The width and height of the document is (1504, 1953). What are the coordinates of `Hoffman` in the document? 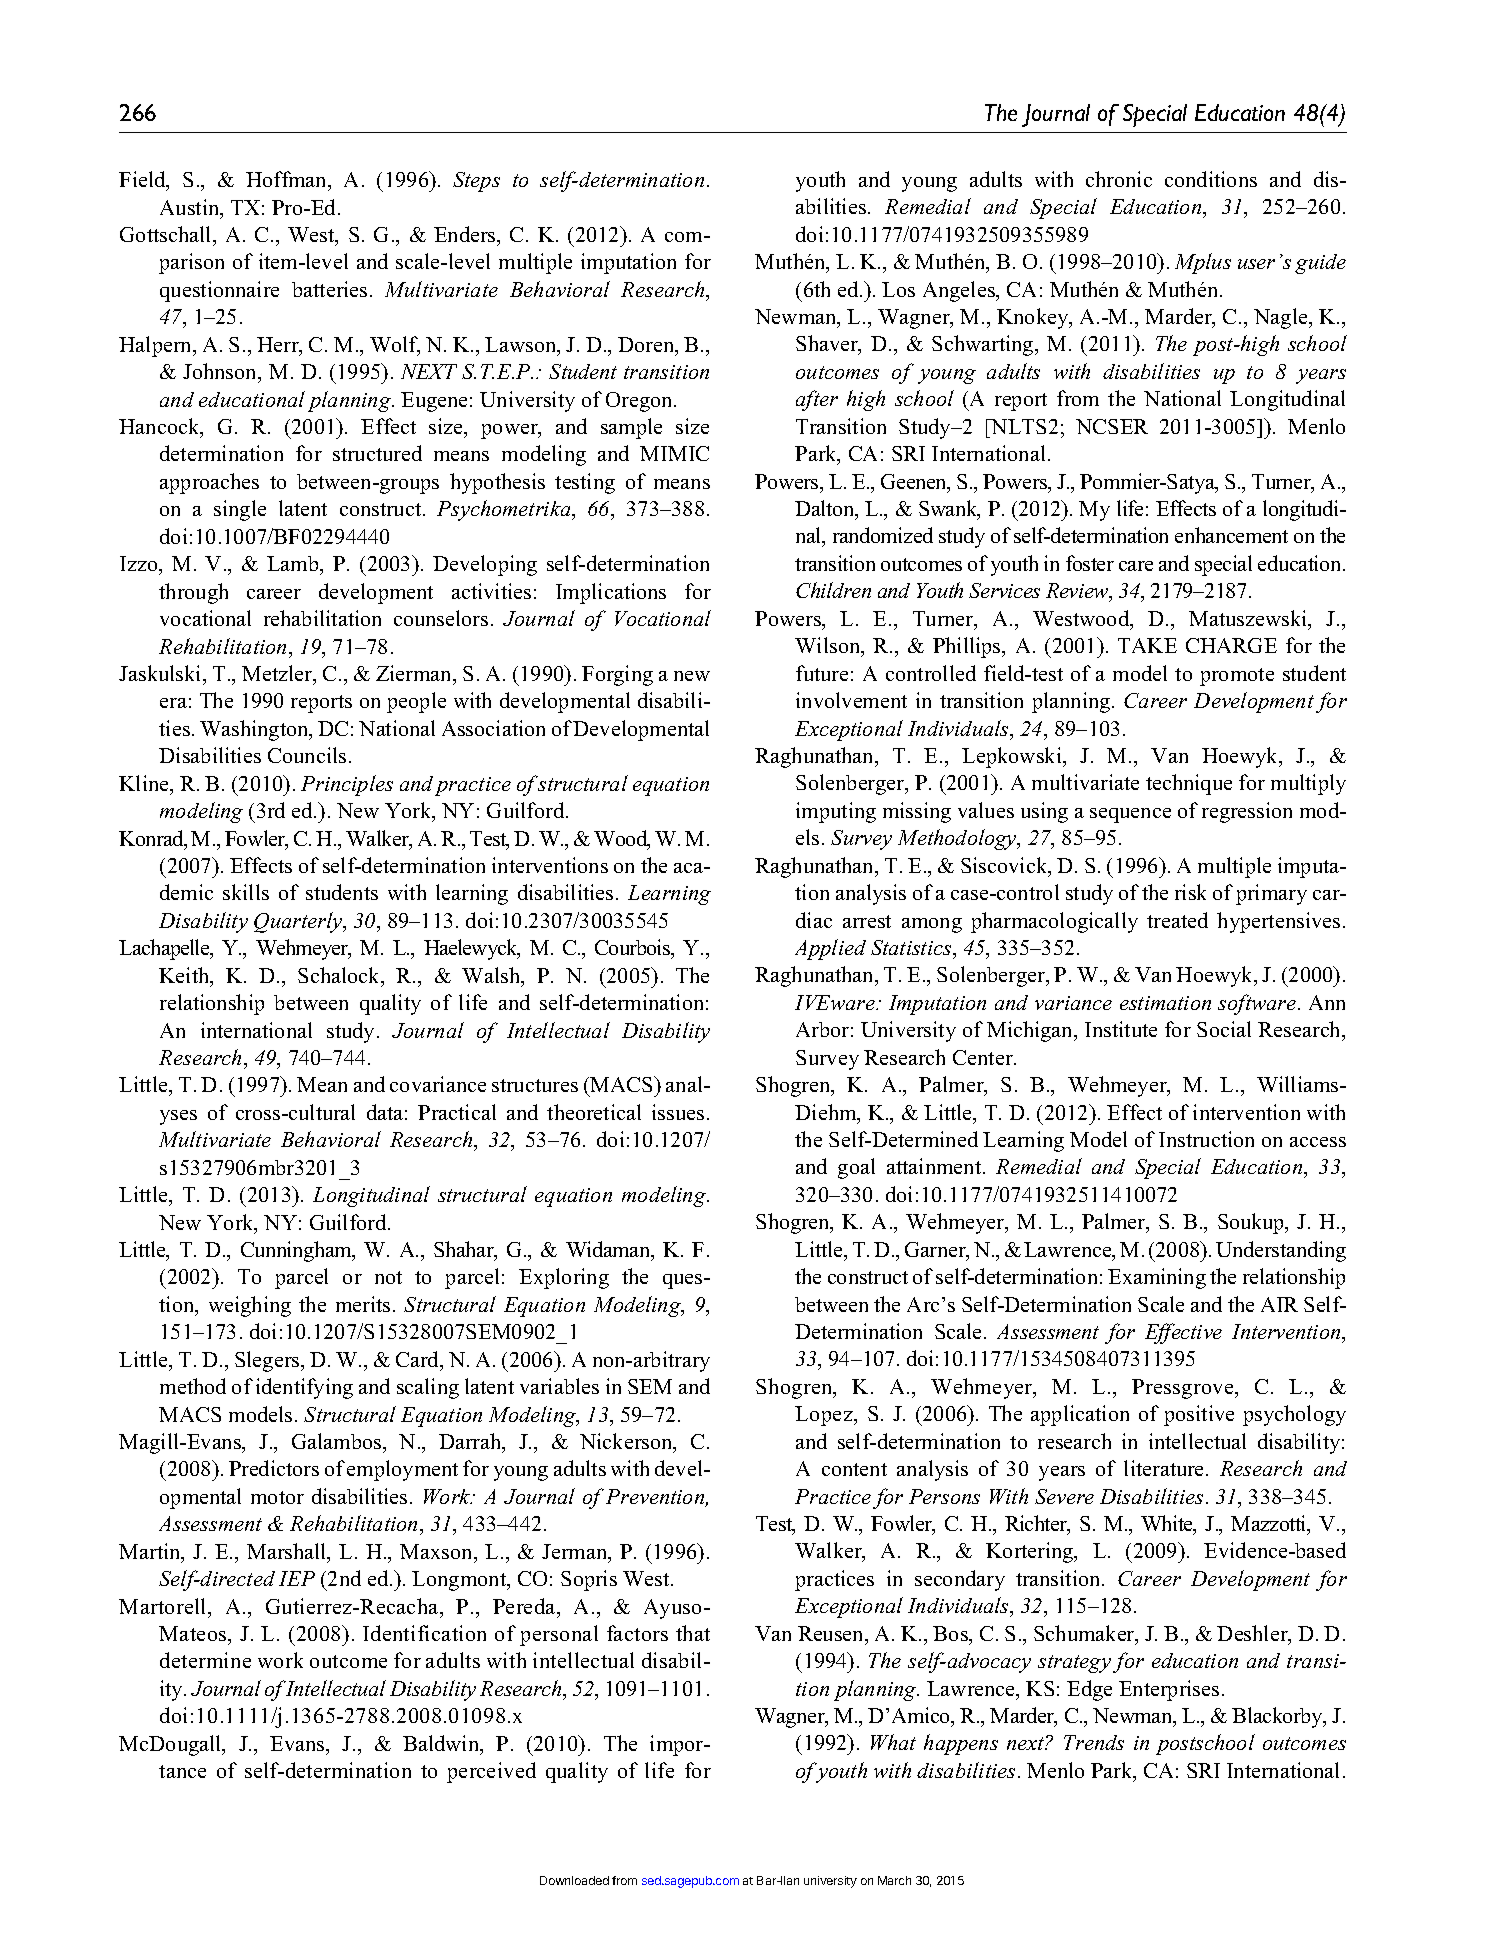 It's located at (288, 180).
